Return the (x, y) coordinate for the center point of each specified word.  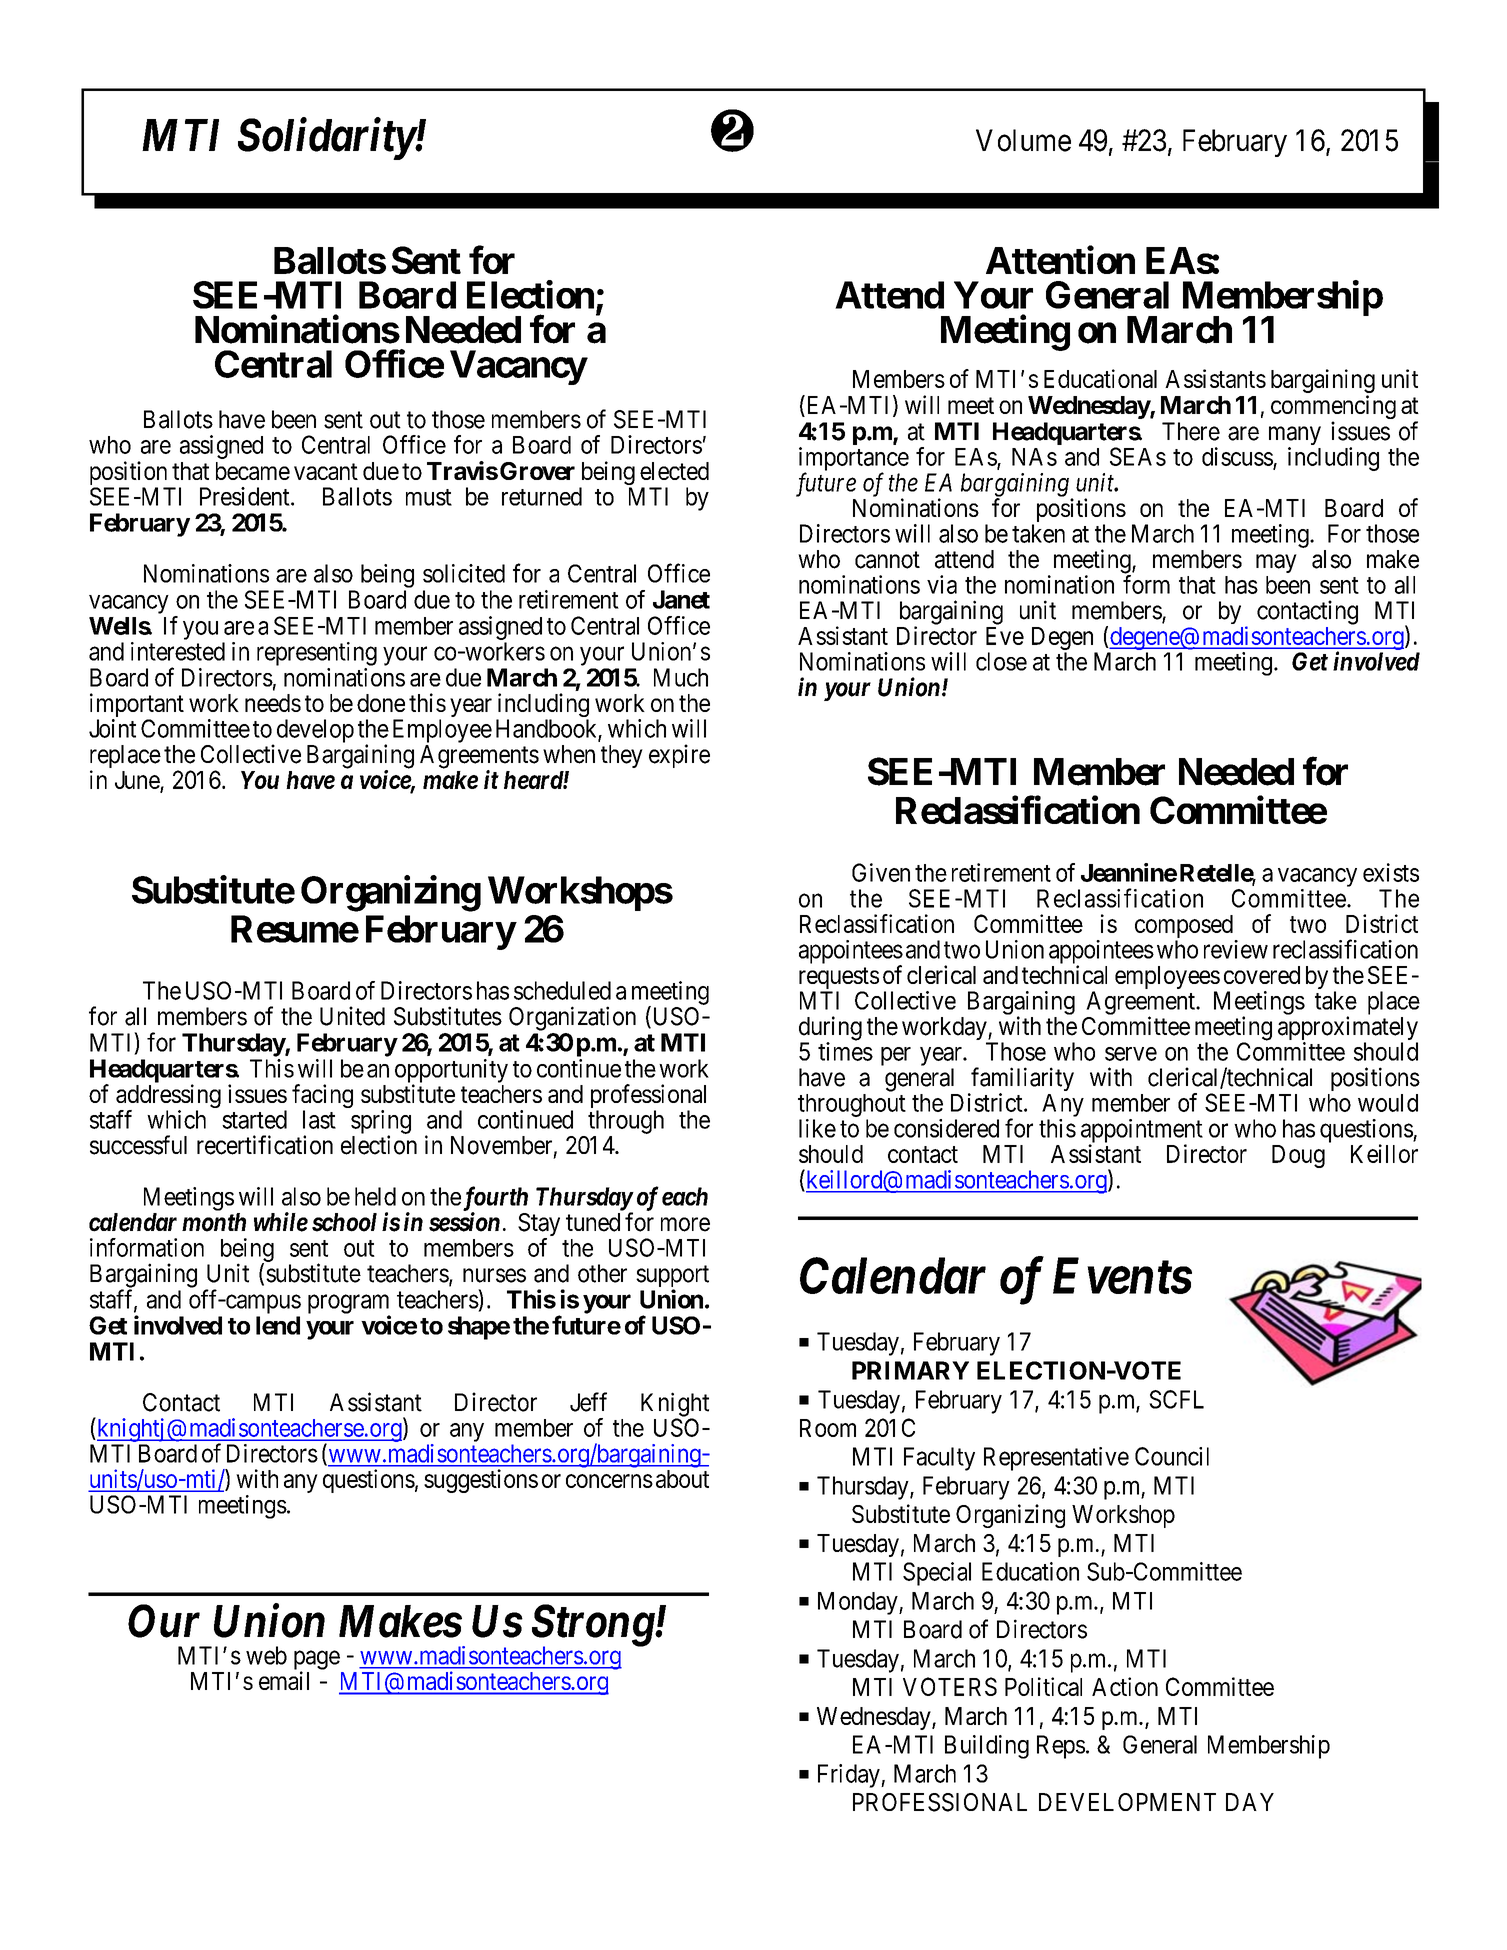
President (246, 496)
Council (1172, 1456)
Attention (1060, 260)
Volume (1023, 140)
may (1276, 563)
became (253, 471)
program (349, 1305)
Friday (850, 1776)
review (1236, 949)
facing (322, 1097)
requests (839, 979)
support (672, 1277)
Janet (681, 599)
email (284, 1680)
